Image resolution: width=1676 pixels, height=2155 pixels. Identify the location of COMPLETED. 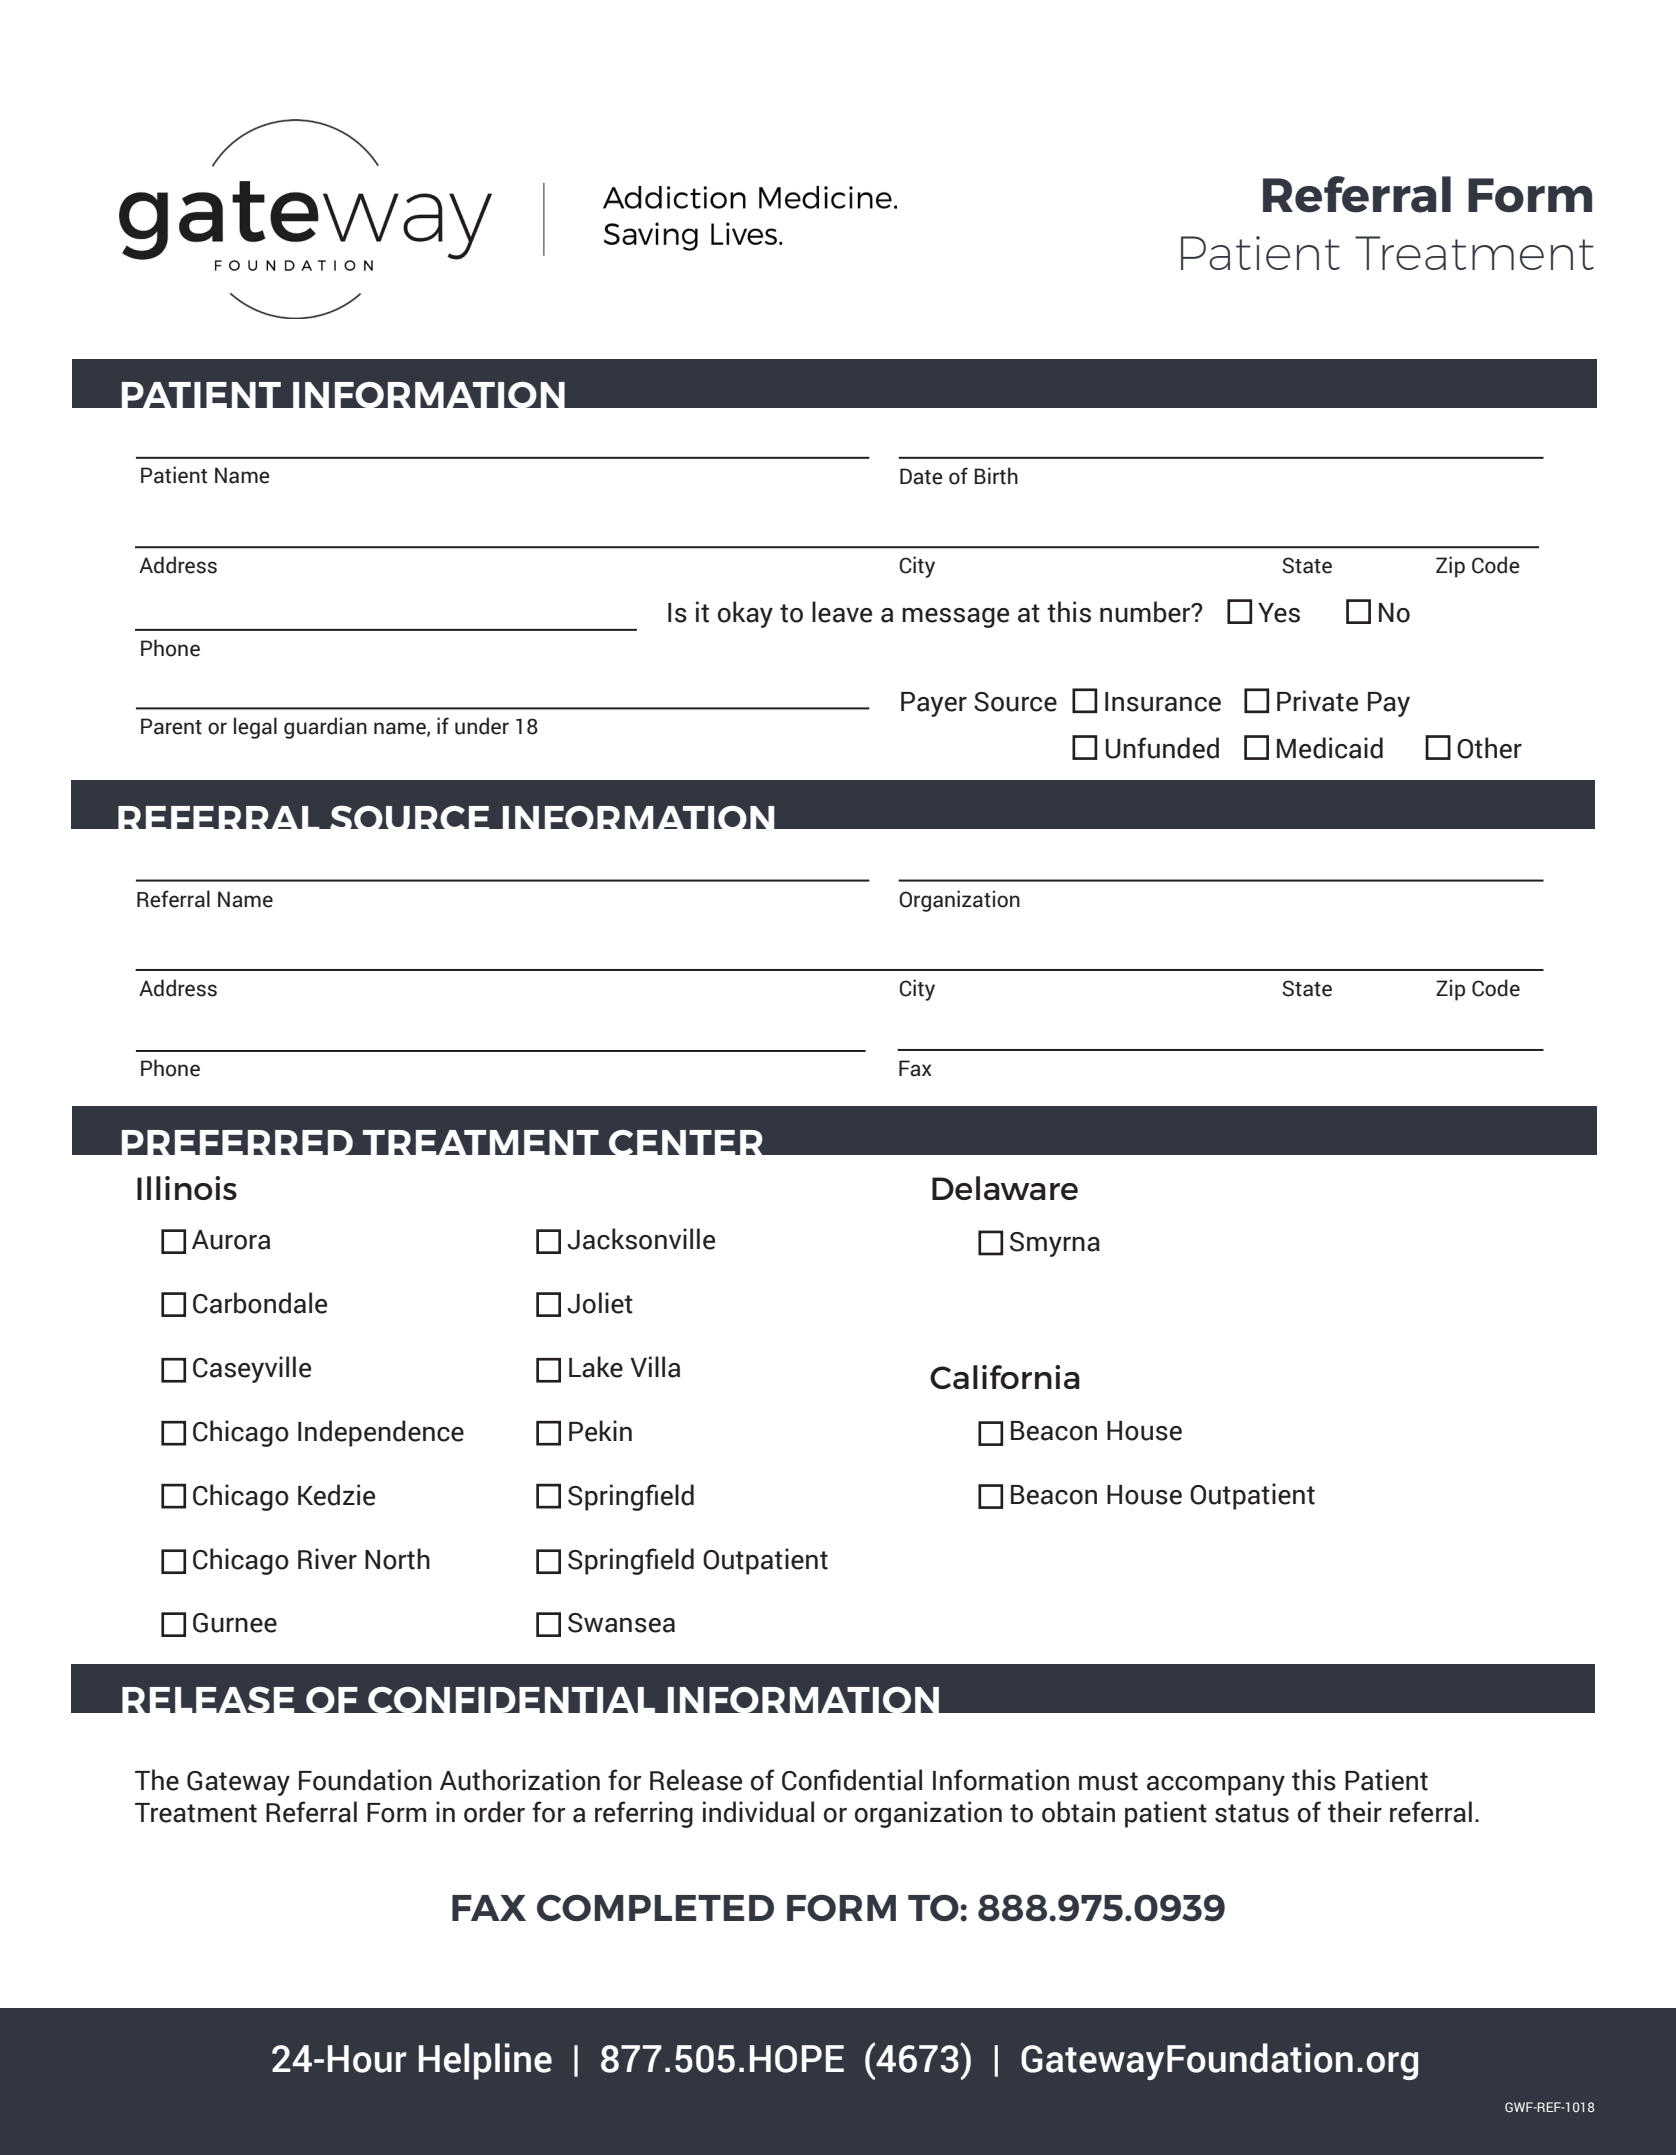
(655, 1908).
